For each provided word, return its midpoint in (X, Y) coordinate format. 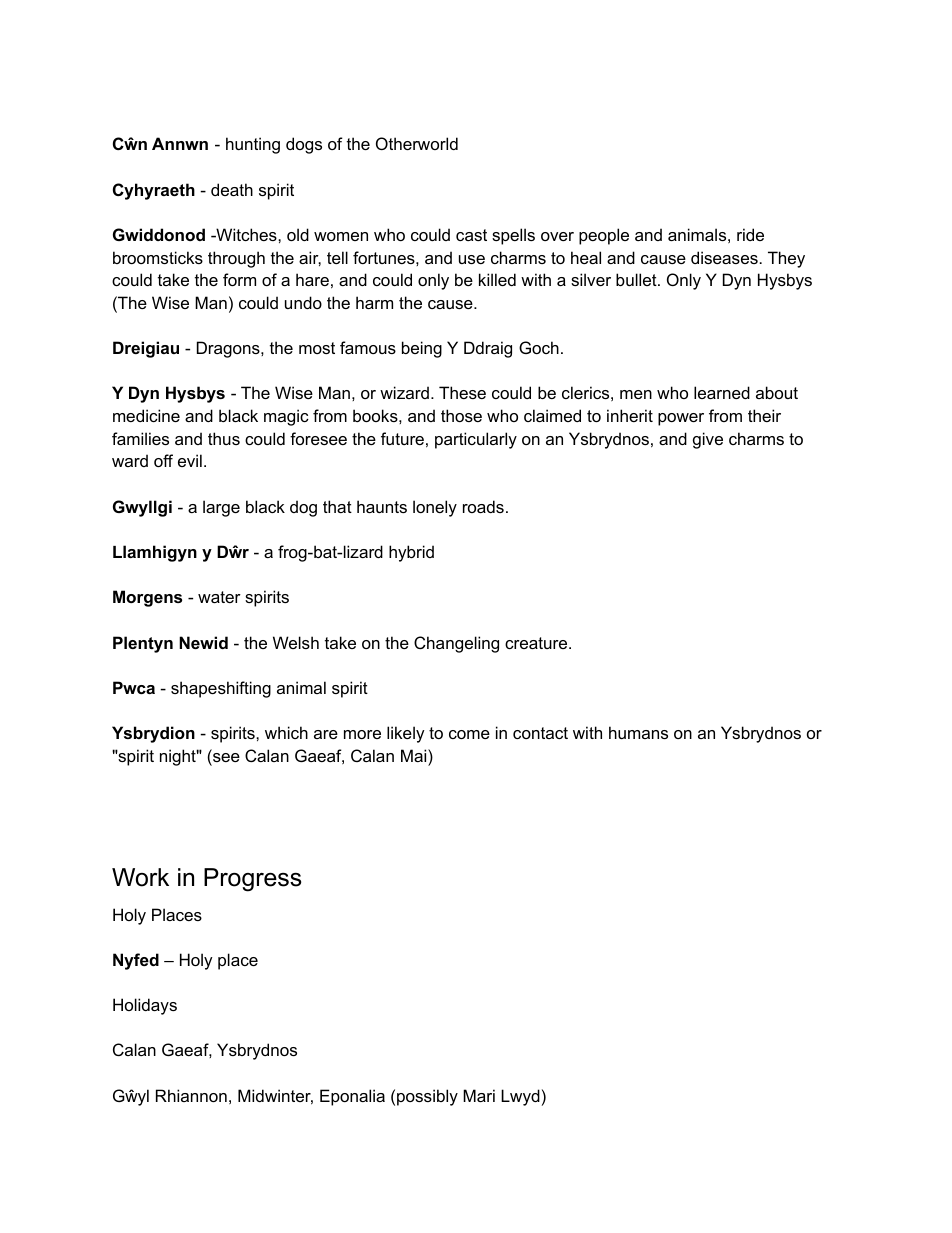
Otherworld (417, 143)
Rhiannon (191, 1095)
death (232, 189)
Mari (479, 1095)
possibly (427, 1097)
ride (750, 234)
